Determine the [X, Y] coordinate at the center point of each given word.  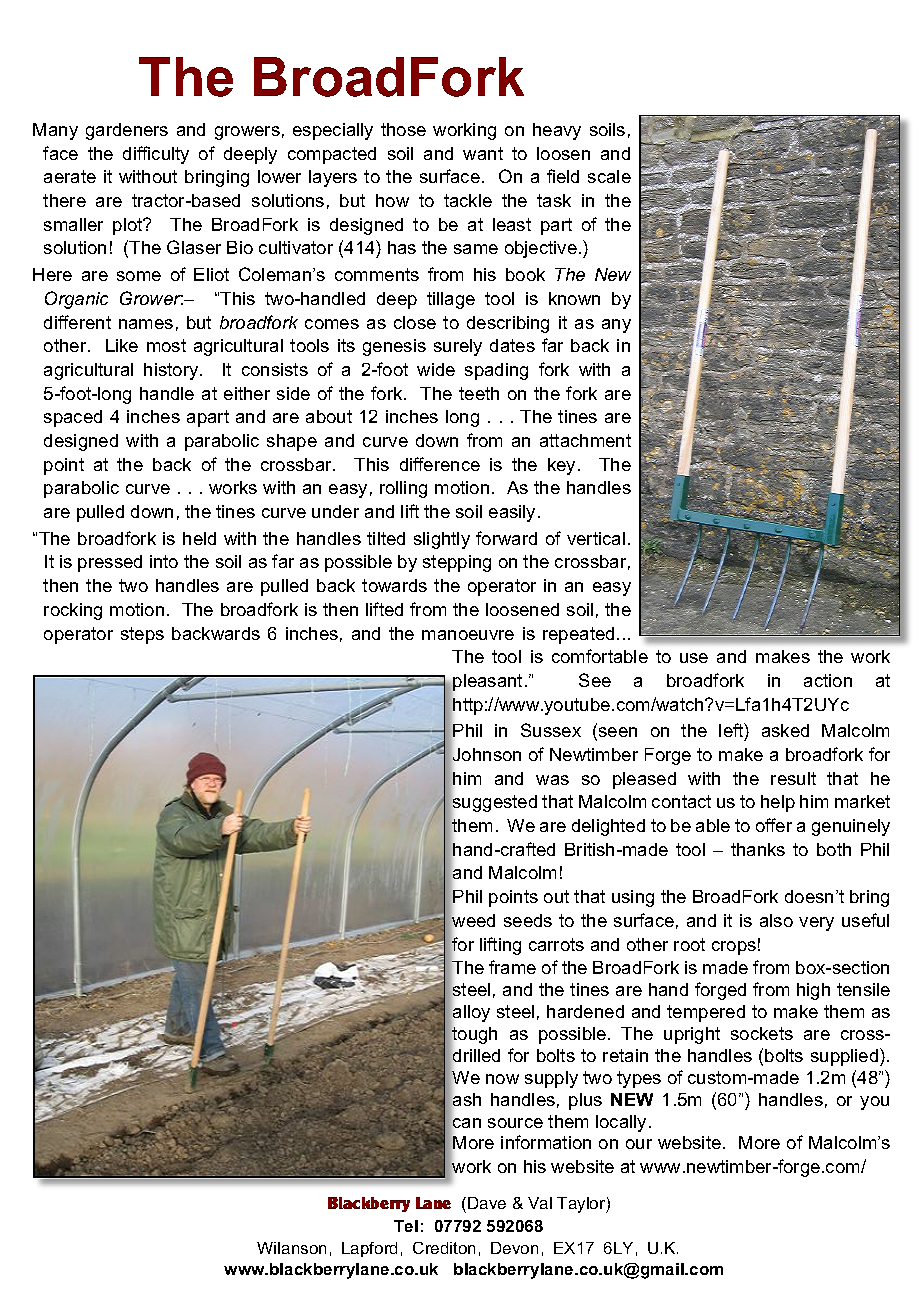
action [828, 680]
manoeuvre [468, 635]
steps [142, 635]
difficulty [156, 155]
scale [609, 176]
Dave [487, 1203]
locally [621, 1123]
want [483, 153]
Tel [406, 1226]
